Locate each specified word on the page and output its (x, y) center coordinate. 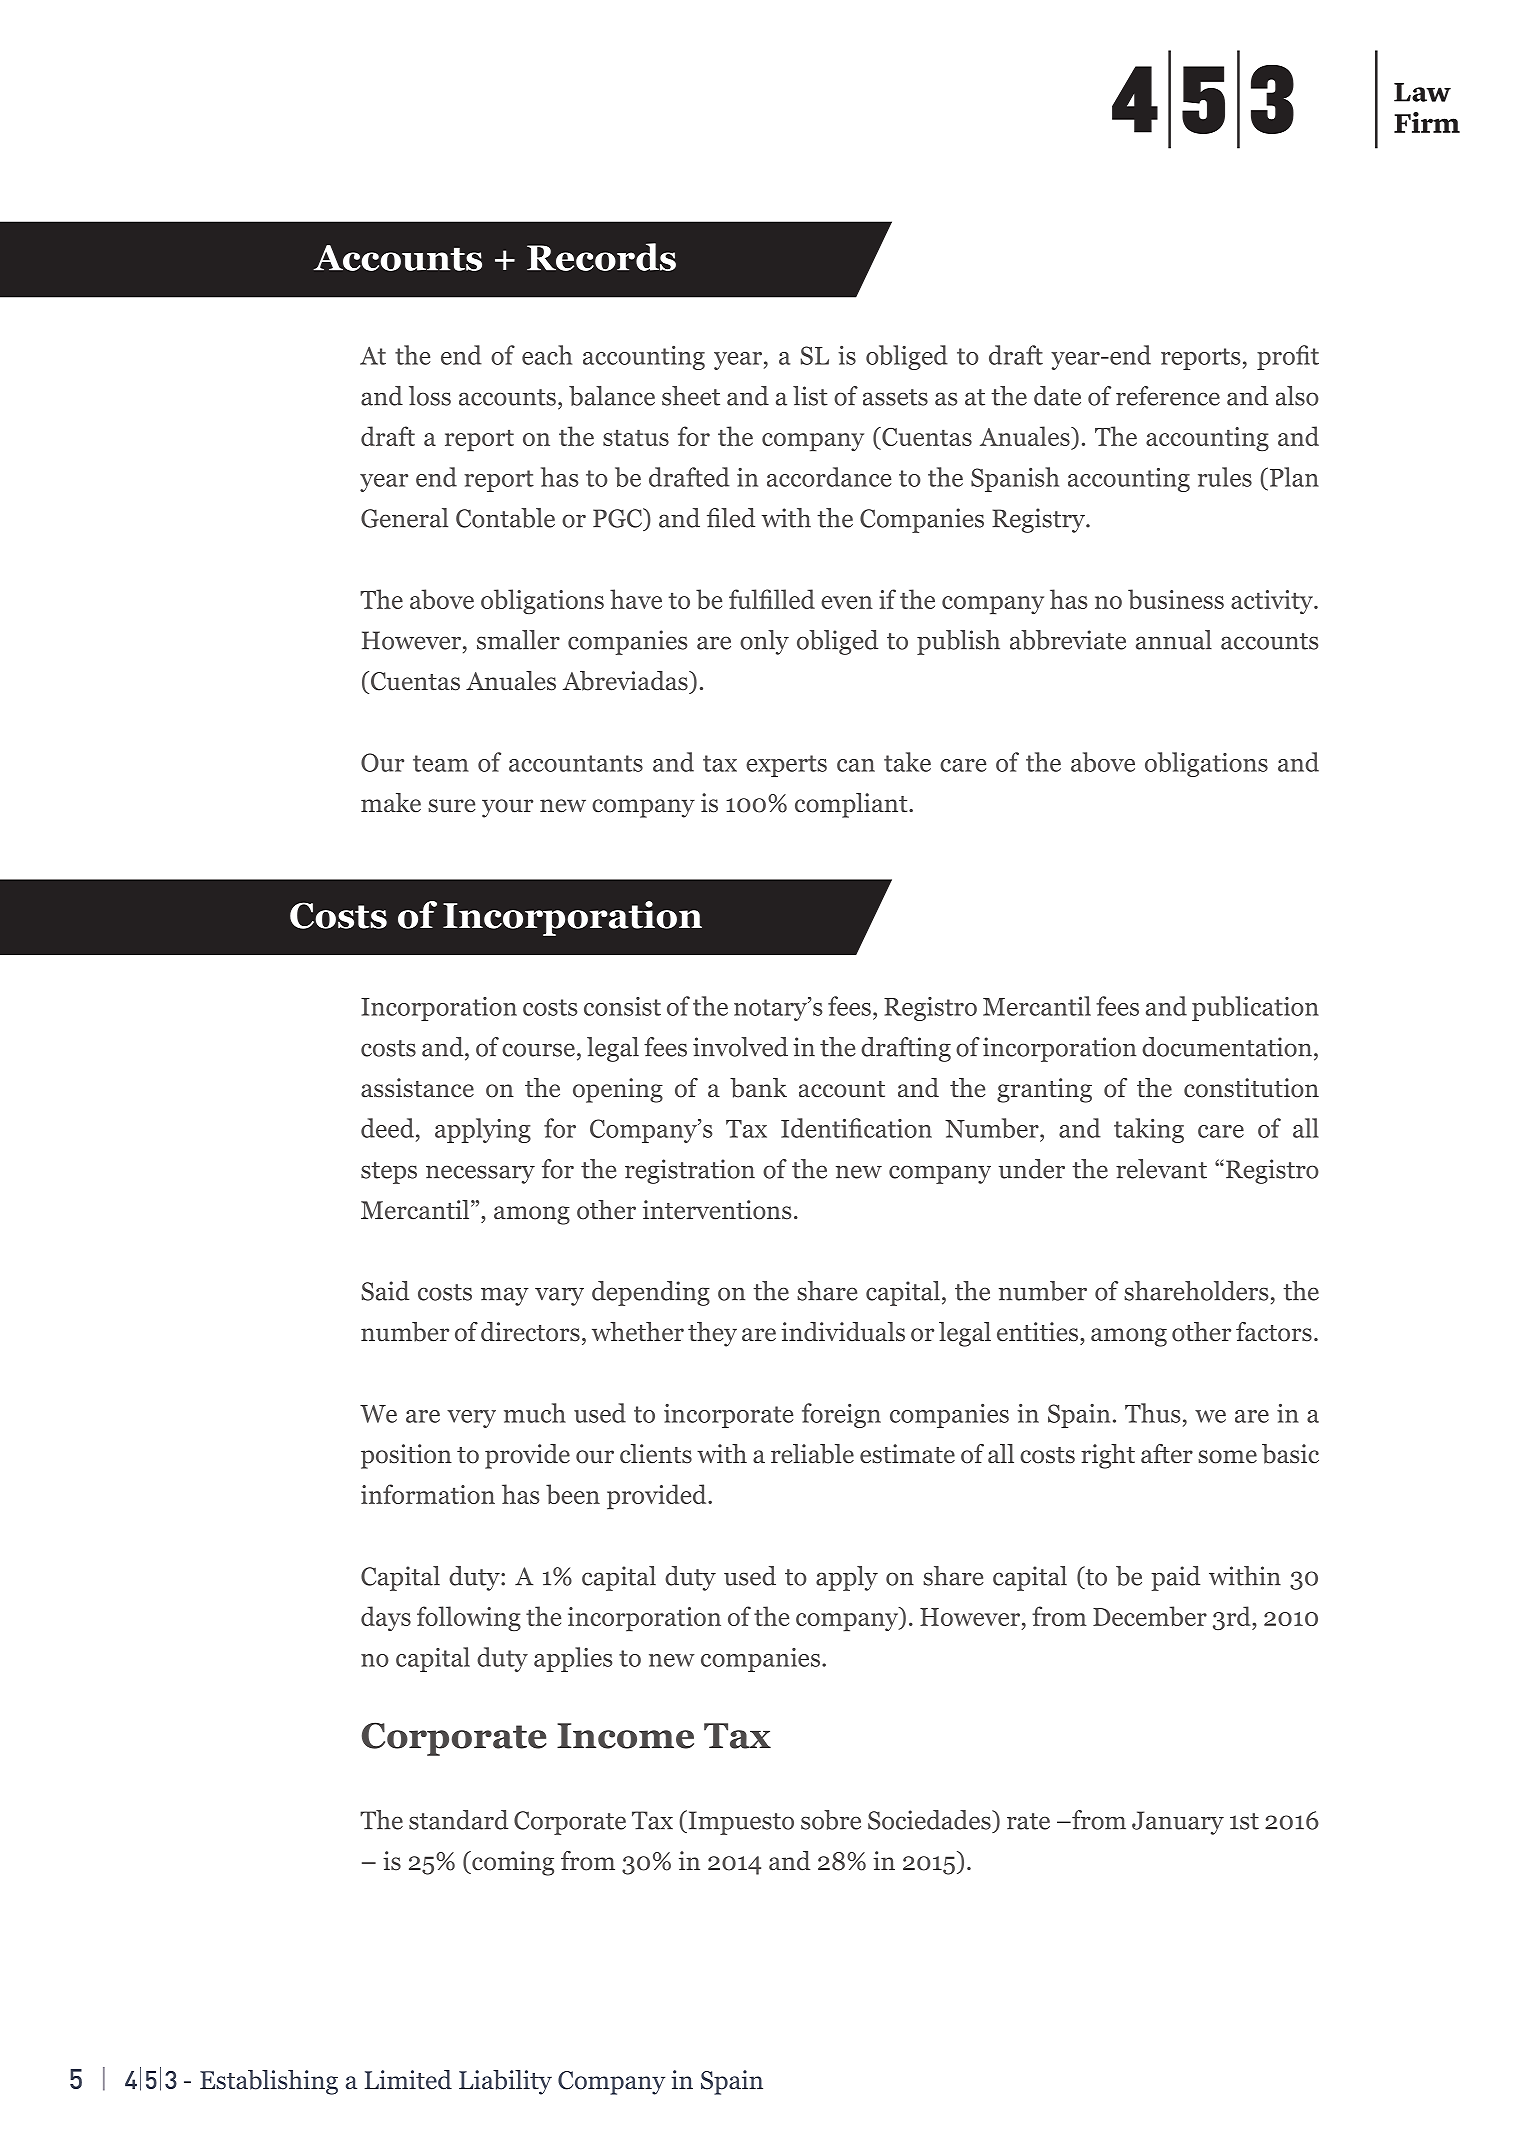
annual (1174, 640)
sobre (831, 1820)
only (764, 642)
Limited (408, 2080)
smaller (518, 640)
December (1150, 1616)
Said (385, 1291)
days (386, 1618)
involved (740, 1047)
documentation (1227, 1047)
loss (430, 396)
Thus (1152, 1413)
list (810, 396)
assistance (417, 1088)
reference (1168, 396)
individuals (843, 1332)
